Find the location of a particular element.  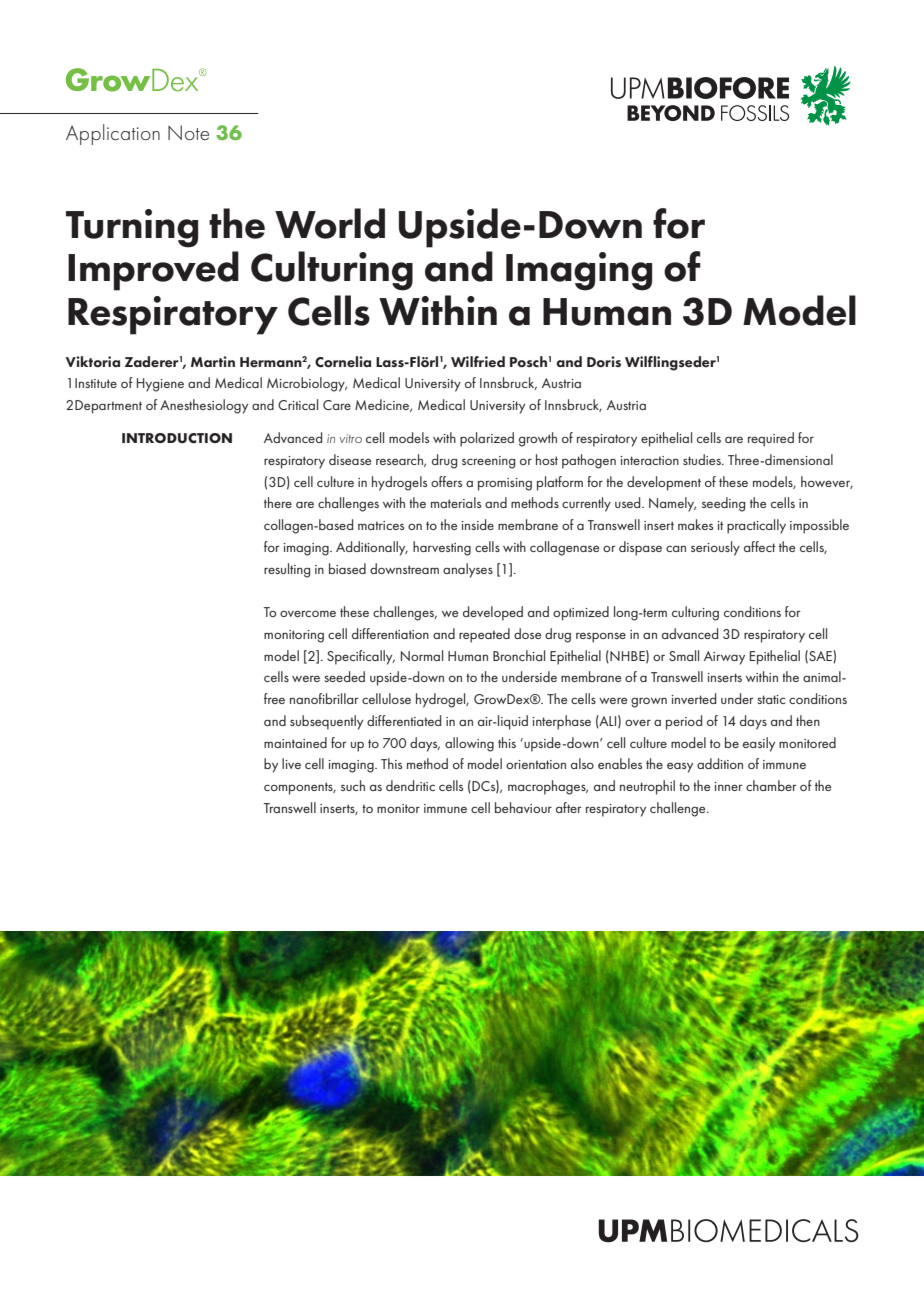

screening is located at coordinates (488, 462).
